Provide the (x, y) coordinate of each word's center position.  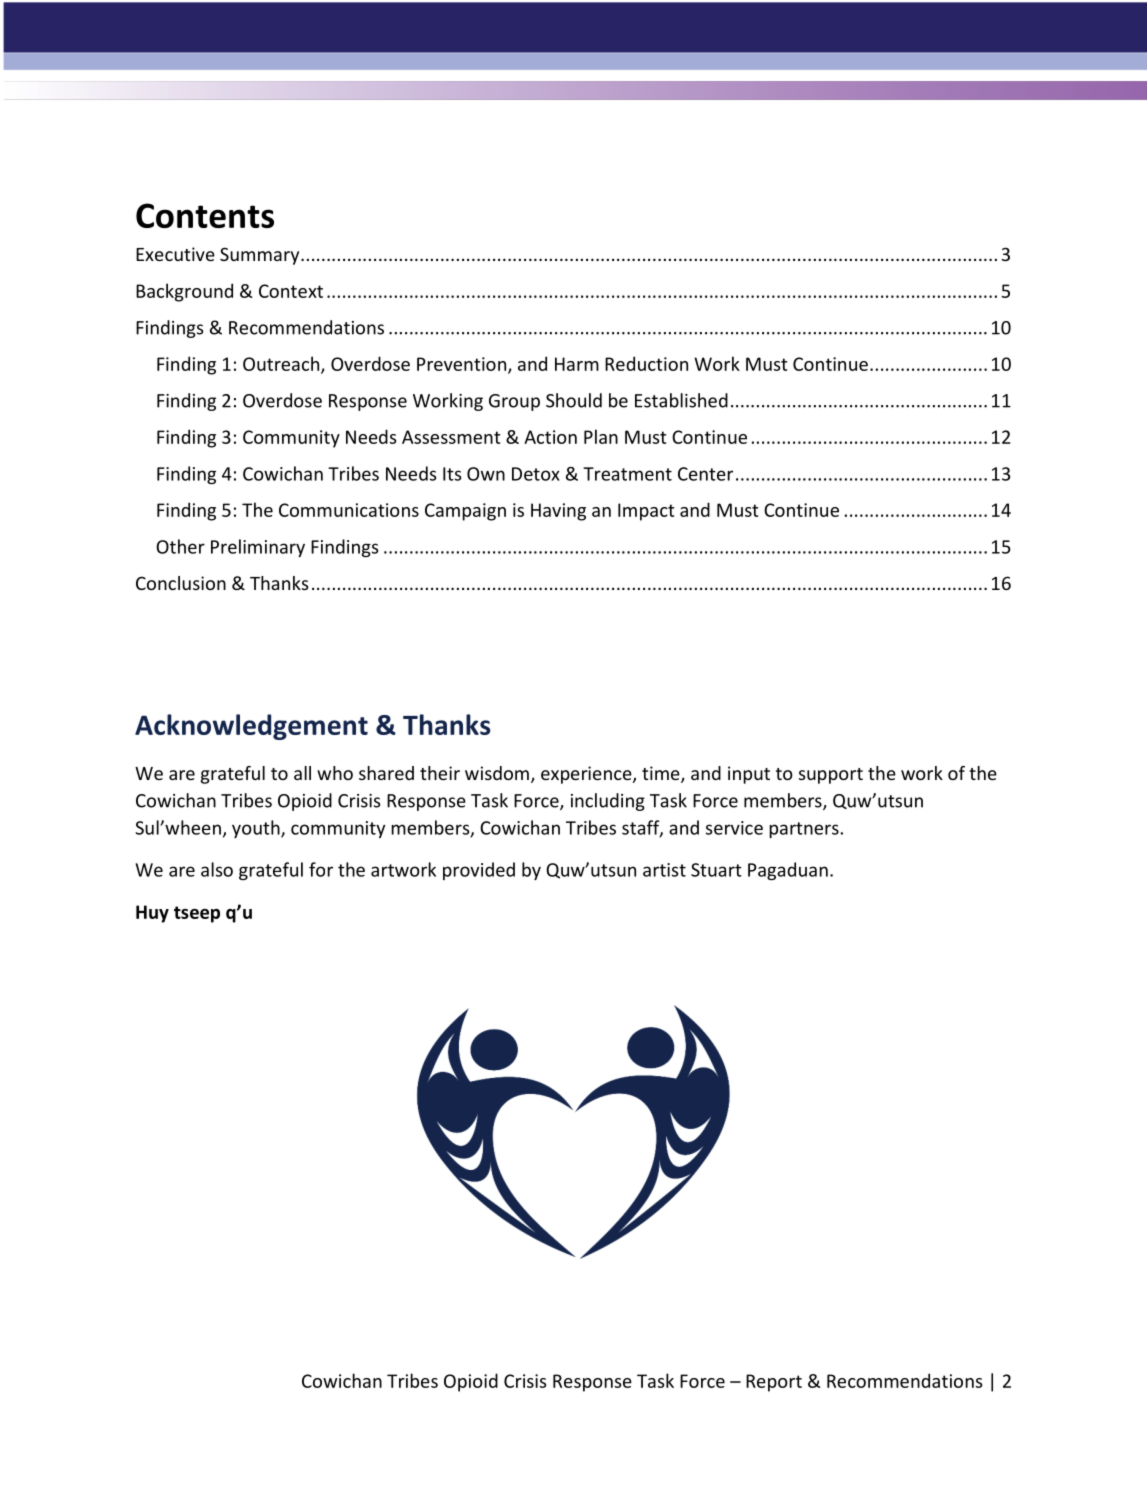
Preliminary (258, 548)
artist (664, 870)
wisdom (497, 773)
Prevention (461, 364)
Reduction (646, 363)
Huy (152, 914)
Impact (646, 512)
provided (479, 871)
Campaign (465, 512)
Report (774, 1383)
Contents (205, 215)
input (749, 775)
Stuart (716, 870)
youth (257, 829)
